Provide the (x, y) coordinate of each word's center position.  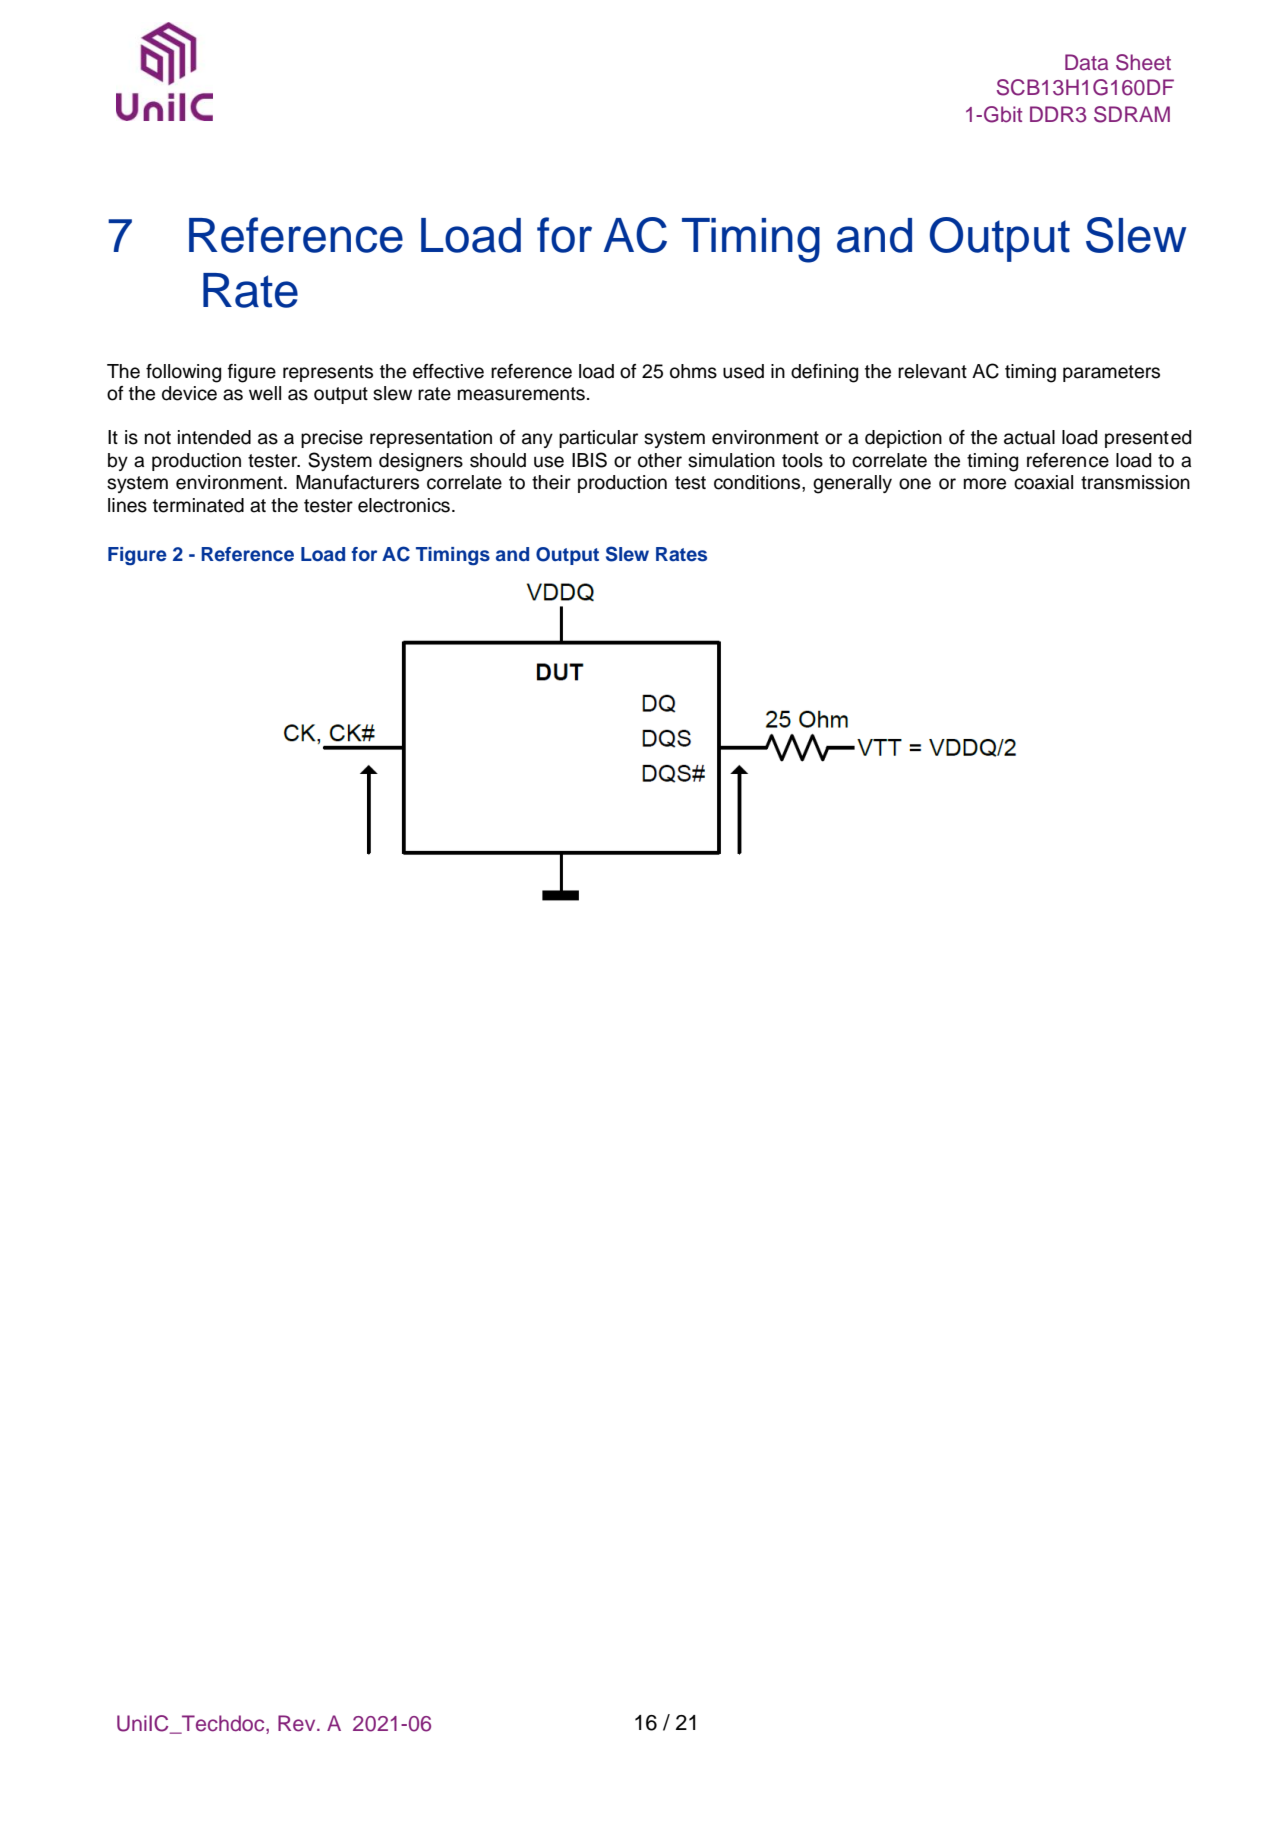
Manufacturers (357, 482)
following (183, 373)
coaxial (1043, 482)
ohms (693, 371)
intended (214, 437)
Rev (298, 1723)
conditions (758, 482)
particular (598, 439)
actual (1029, 437)
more (985, 484)
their (551, 482)
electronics (404, 505)
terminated (198, 505)
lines (127, 505)
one (915, 484)
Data (1086, 62)
